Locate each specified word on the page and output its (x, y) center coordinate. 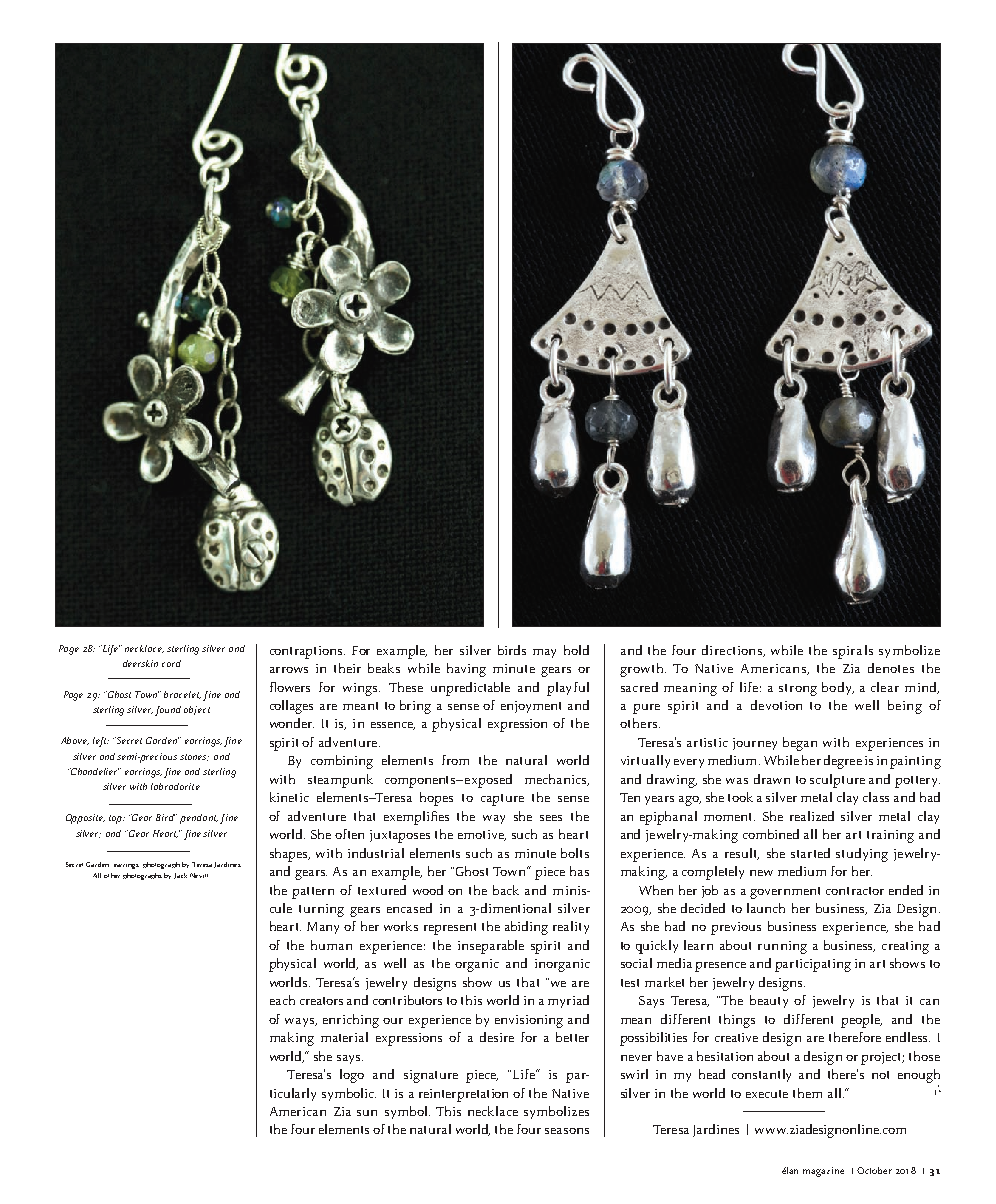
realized (812, 816)
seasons (567, 1131)
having (466, 670)
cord (171, 663)
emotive (482, 835)
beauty (769, 1001)
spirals (853, 652)
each (282, 1000)
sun (367, 1113)
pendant (199, 819)
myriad (568, 1001)
